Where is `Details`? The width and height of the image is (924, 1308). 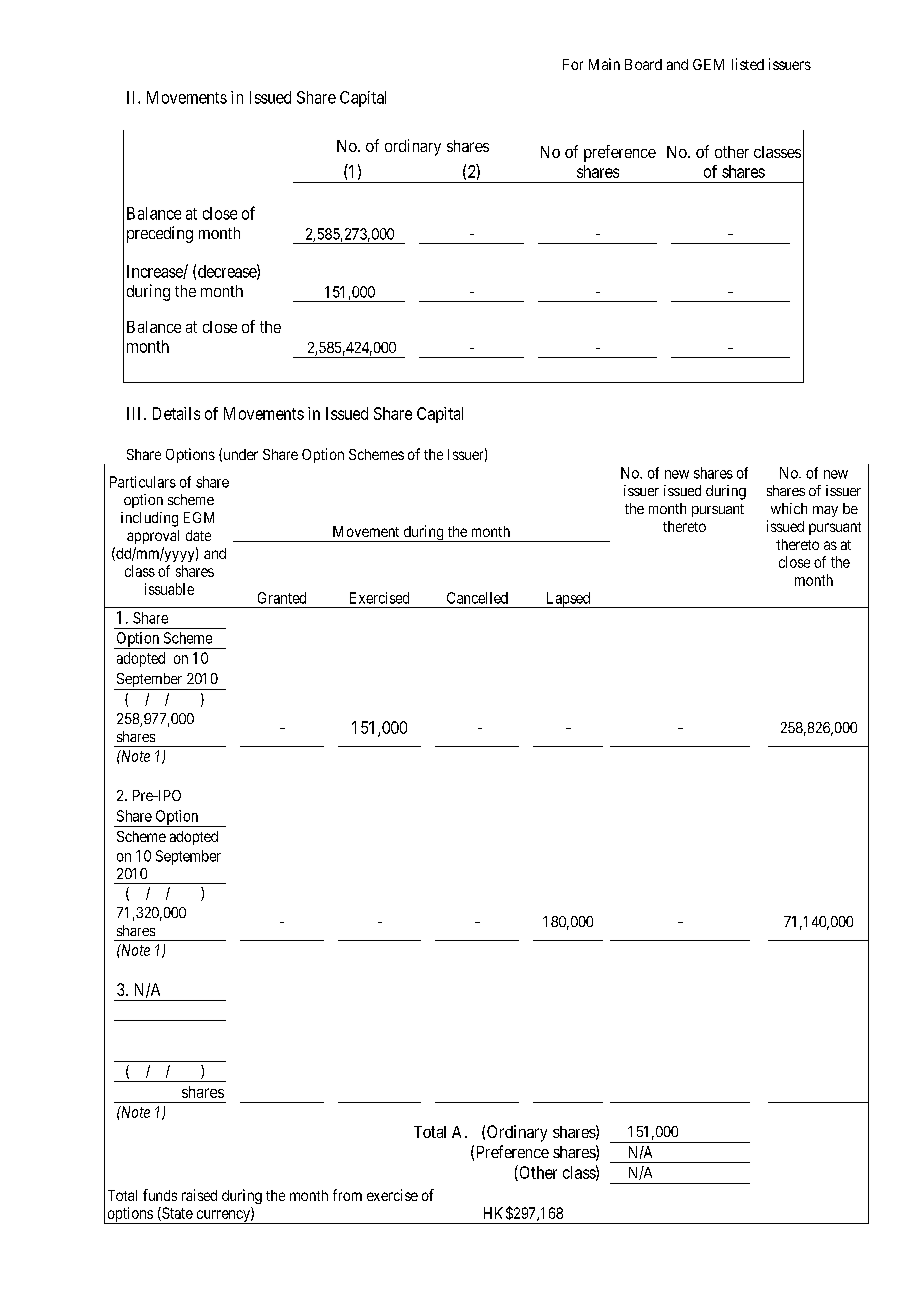 Details is located at coordinates (176, 413).
